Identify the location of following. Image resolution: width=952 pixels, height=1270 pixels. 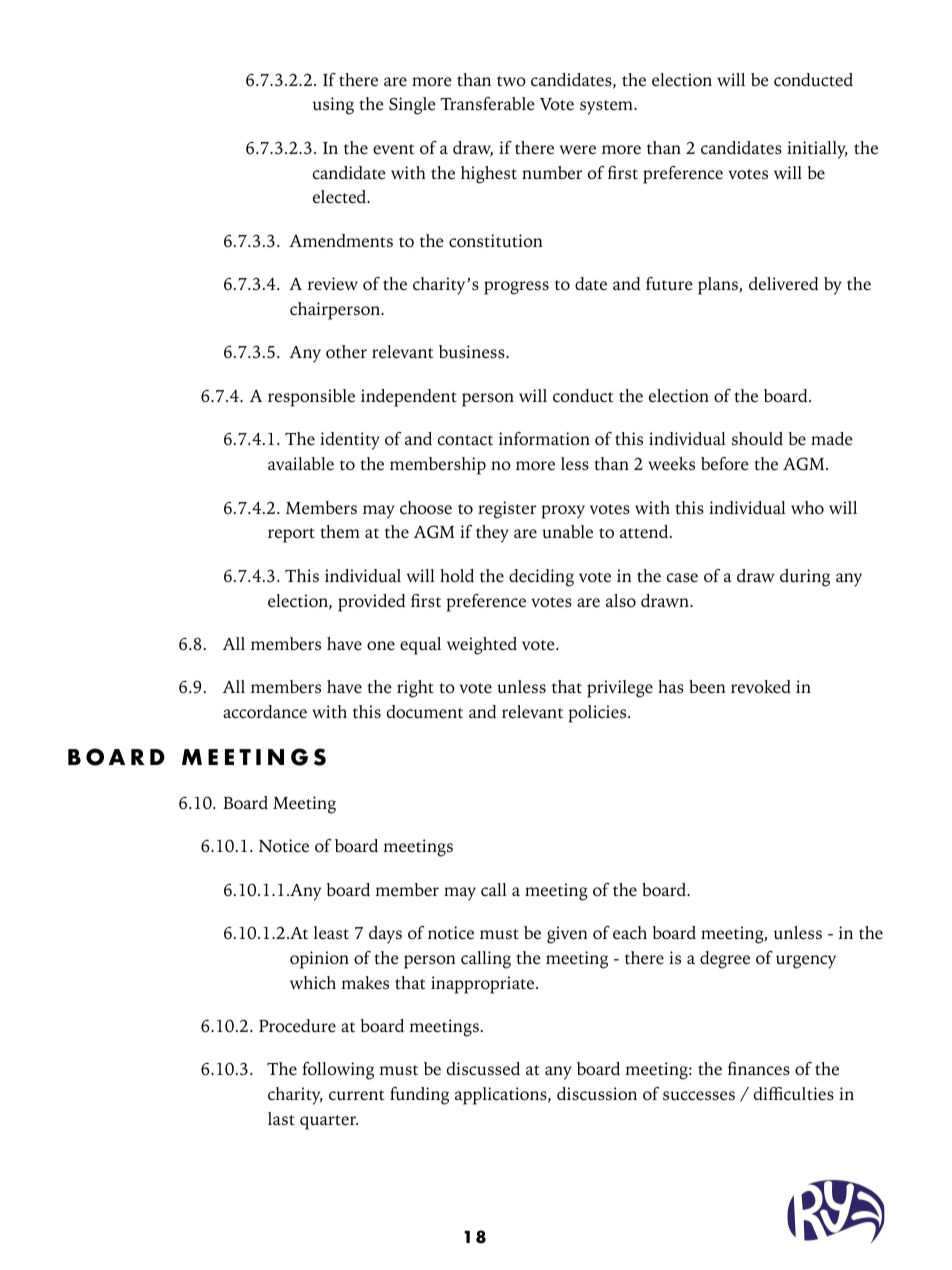
(338, 1071).
